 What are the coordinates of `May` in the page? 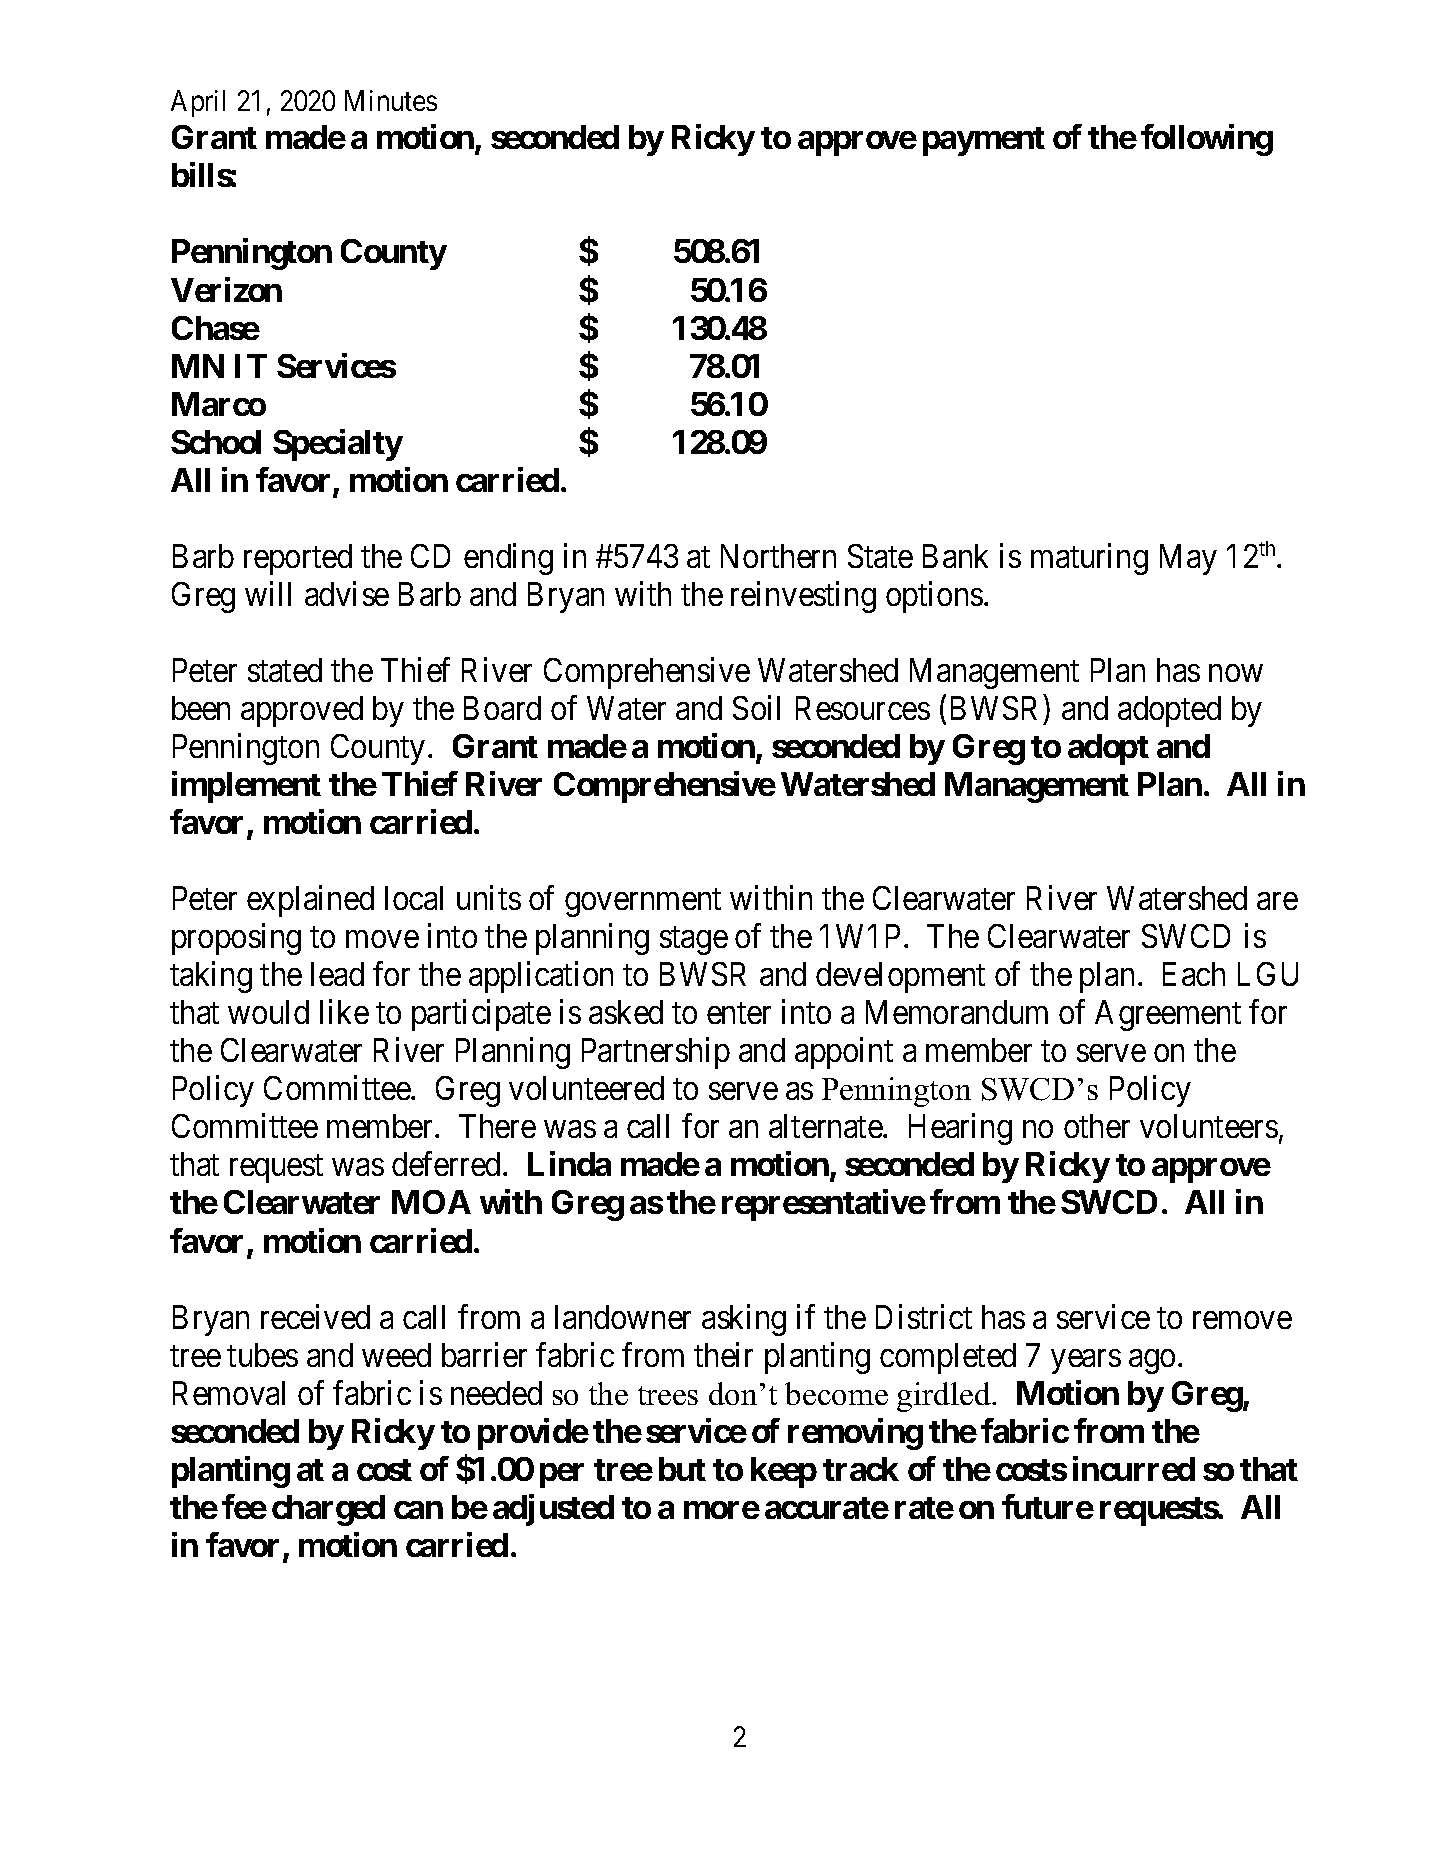 It's located at (1188, 559).
